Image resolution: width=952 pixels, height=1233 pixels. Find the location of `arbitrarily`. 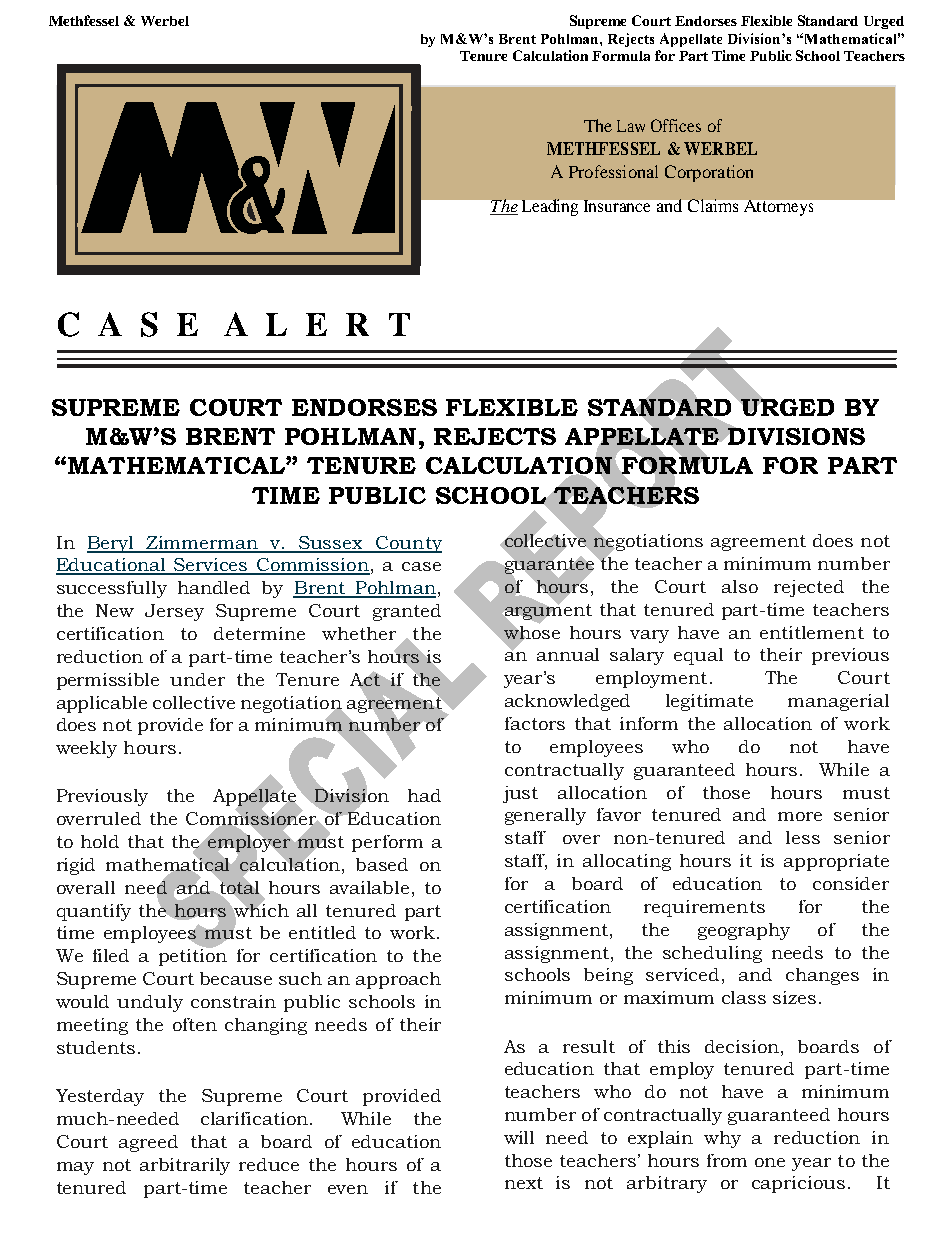

arbitrarily is located at coordinates (185, 1166).
